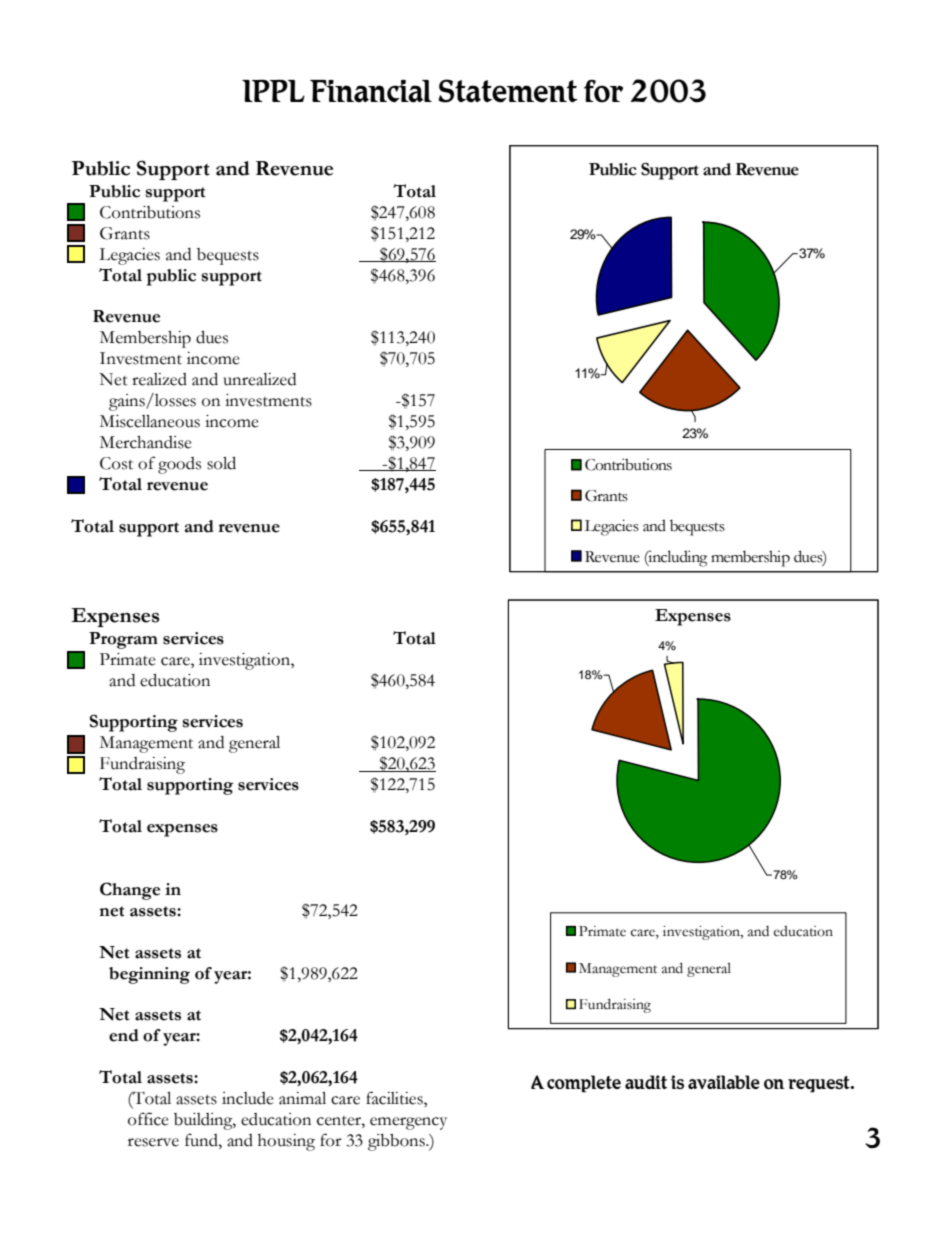  I want to click on Financial, so click(371, 91).
